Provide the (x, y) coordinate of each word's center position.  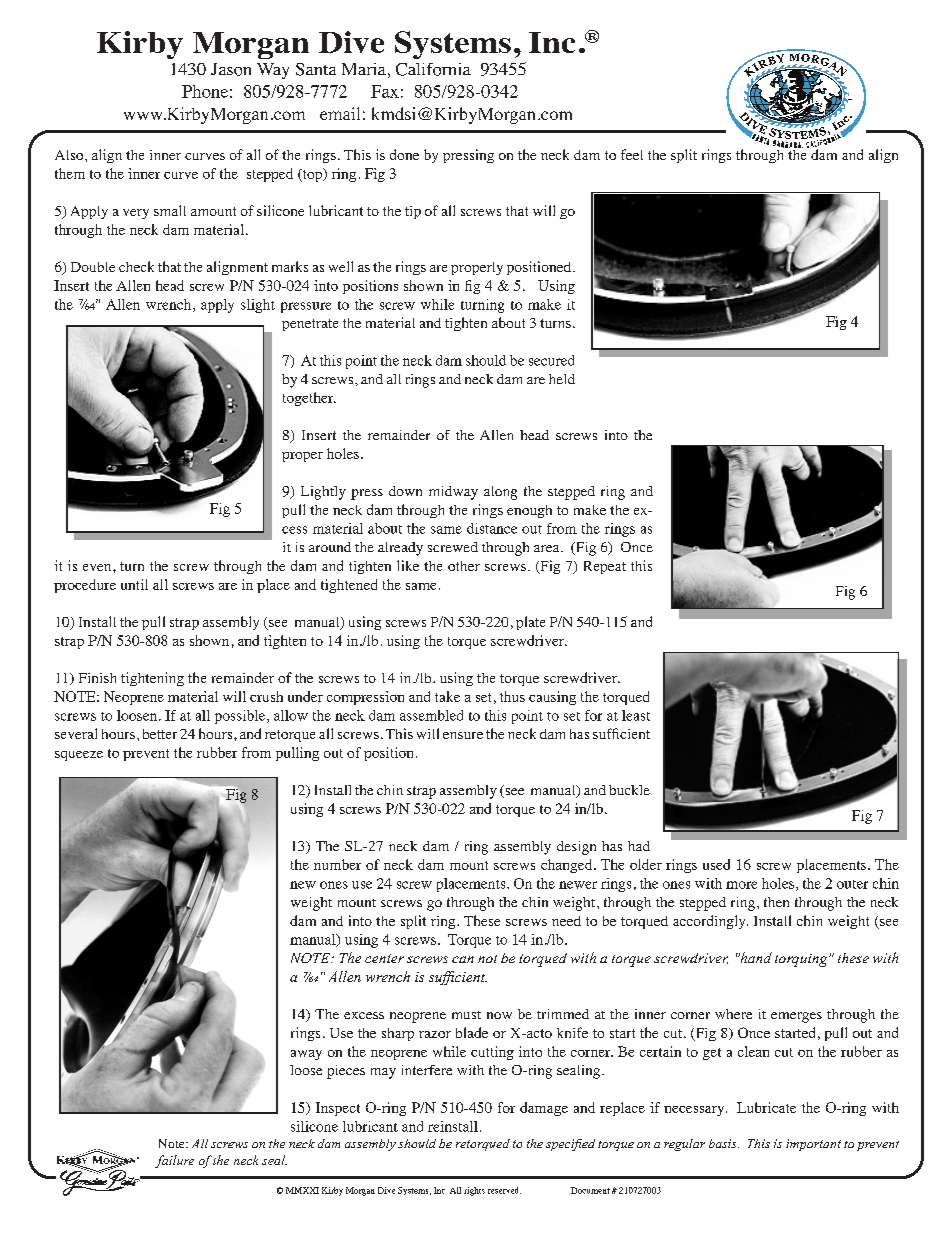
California (433, 69)
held (562, 379)
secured (551, 360)
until (134, 584)
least (636, 715)
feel (632, 154)
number (337, 864)
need (566, 921)
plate (530, 623)
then (776, 902)
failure (174, 1161)
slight (258, 306)
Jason (231, 69)
